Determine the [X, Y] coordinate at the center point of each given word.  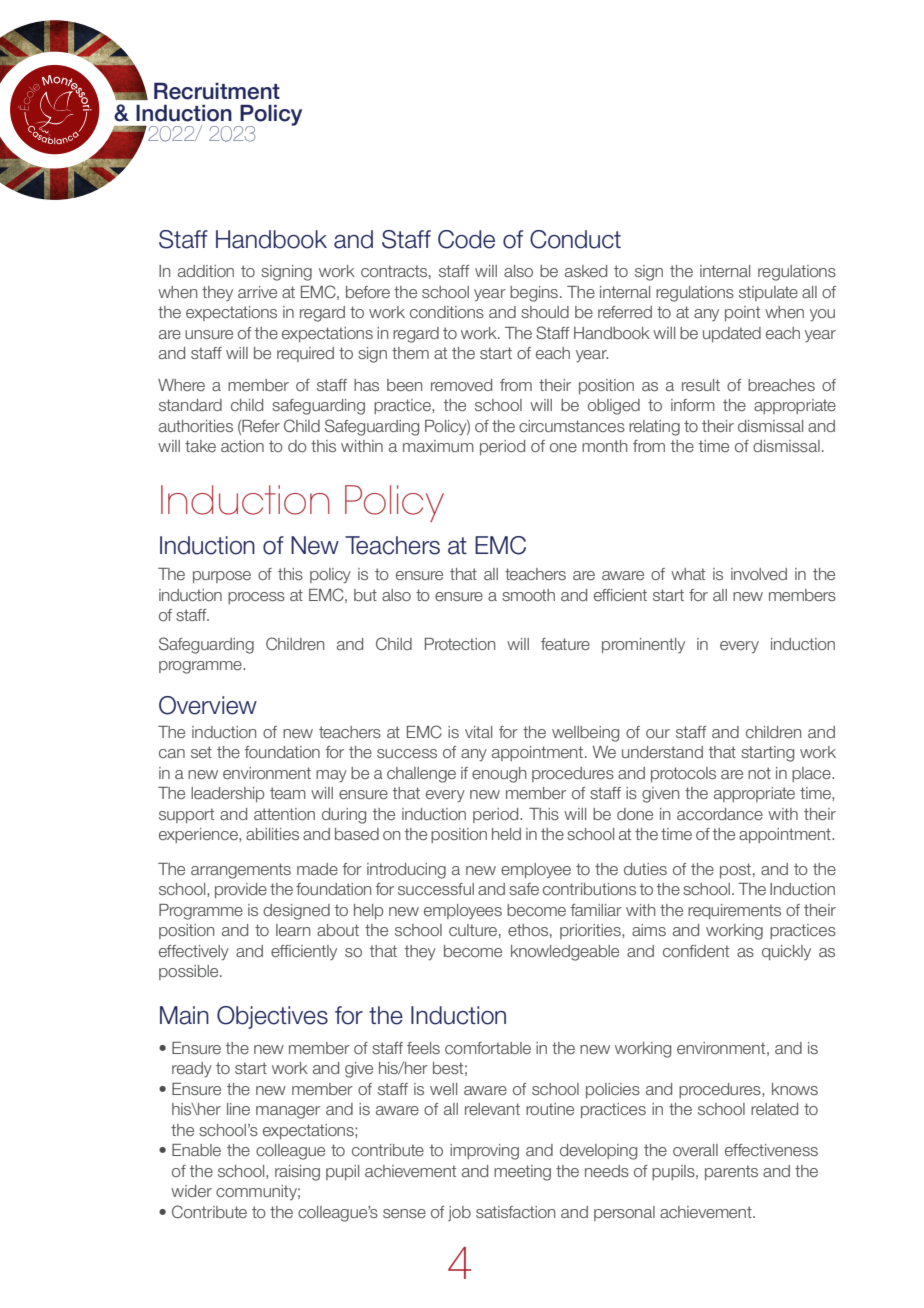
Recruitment [217, 91]
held [506, 834]
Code [466, 239]
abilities [272, 834]
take [200, 446]
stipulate [768, 293]
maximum [438, 446]
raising [297, 1173]
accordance [720, 814]
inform [693, 405]
